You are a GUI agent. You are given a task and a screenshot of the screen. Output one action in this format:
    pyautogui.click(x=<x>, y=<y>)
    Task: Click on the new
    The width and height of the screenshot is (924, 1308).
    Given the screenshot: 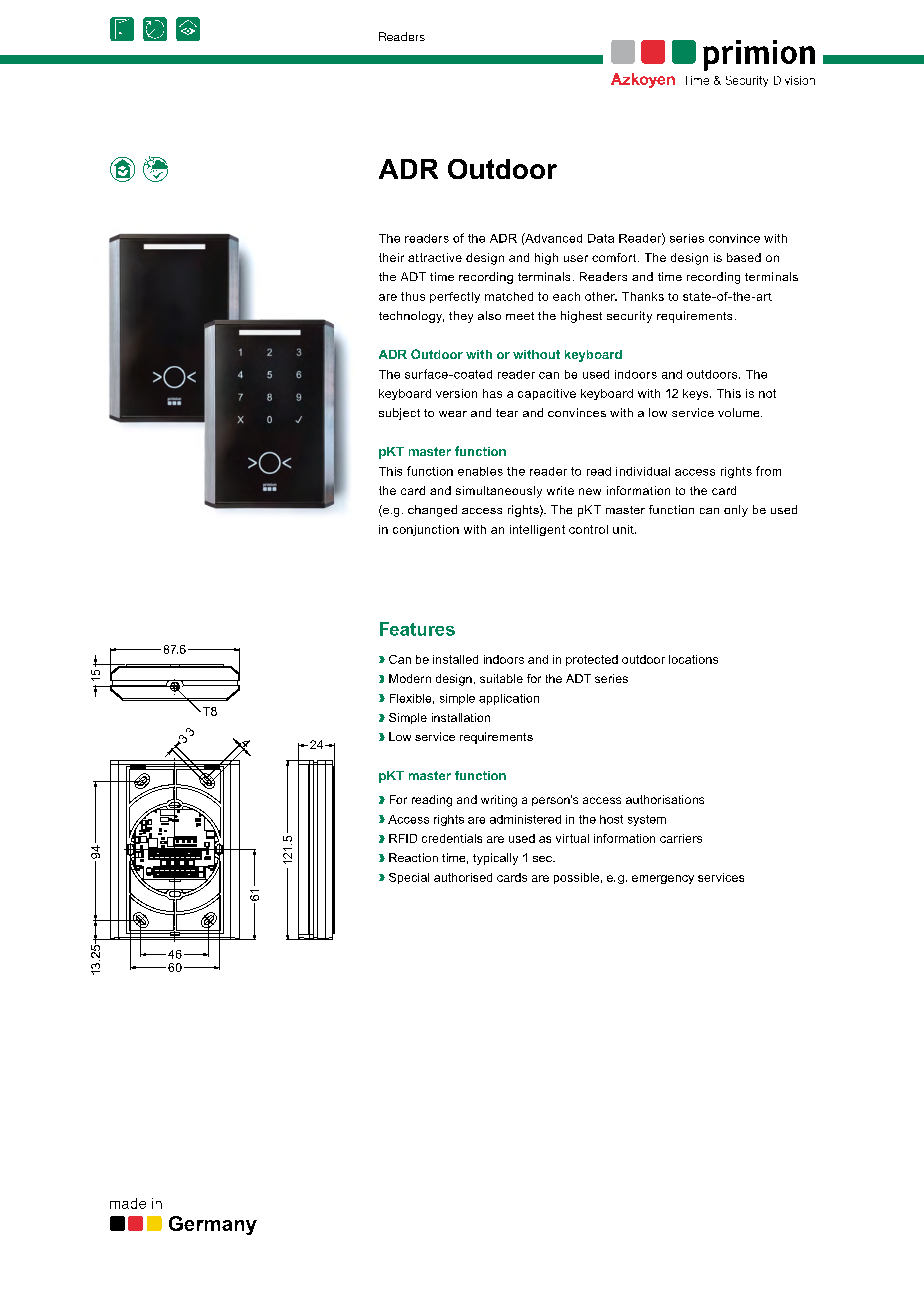 What is the action you would take?
    pyautogui.click(x=590, y=491)
